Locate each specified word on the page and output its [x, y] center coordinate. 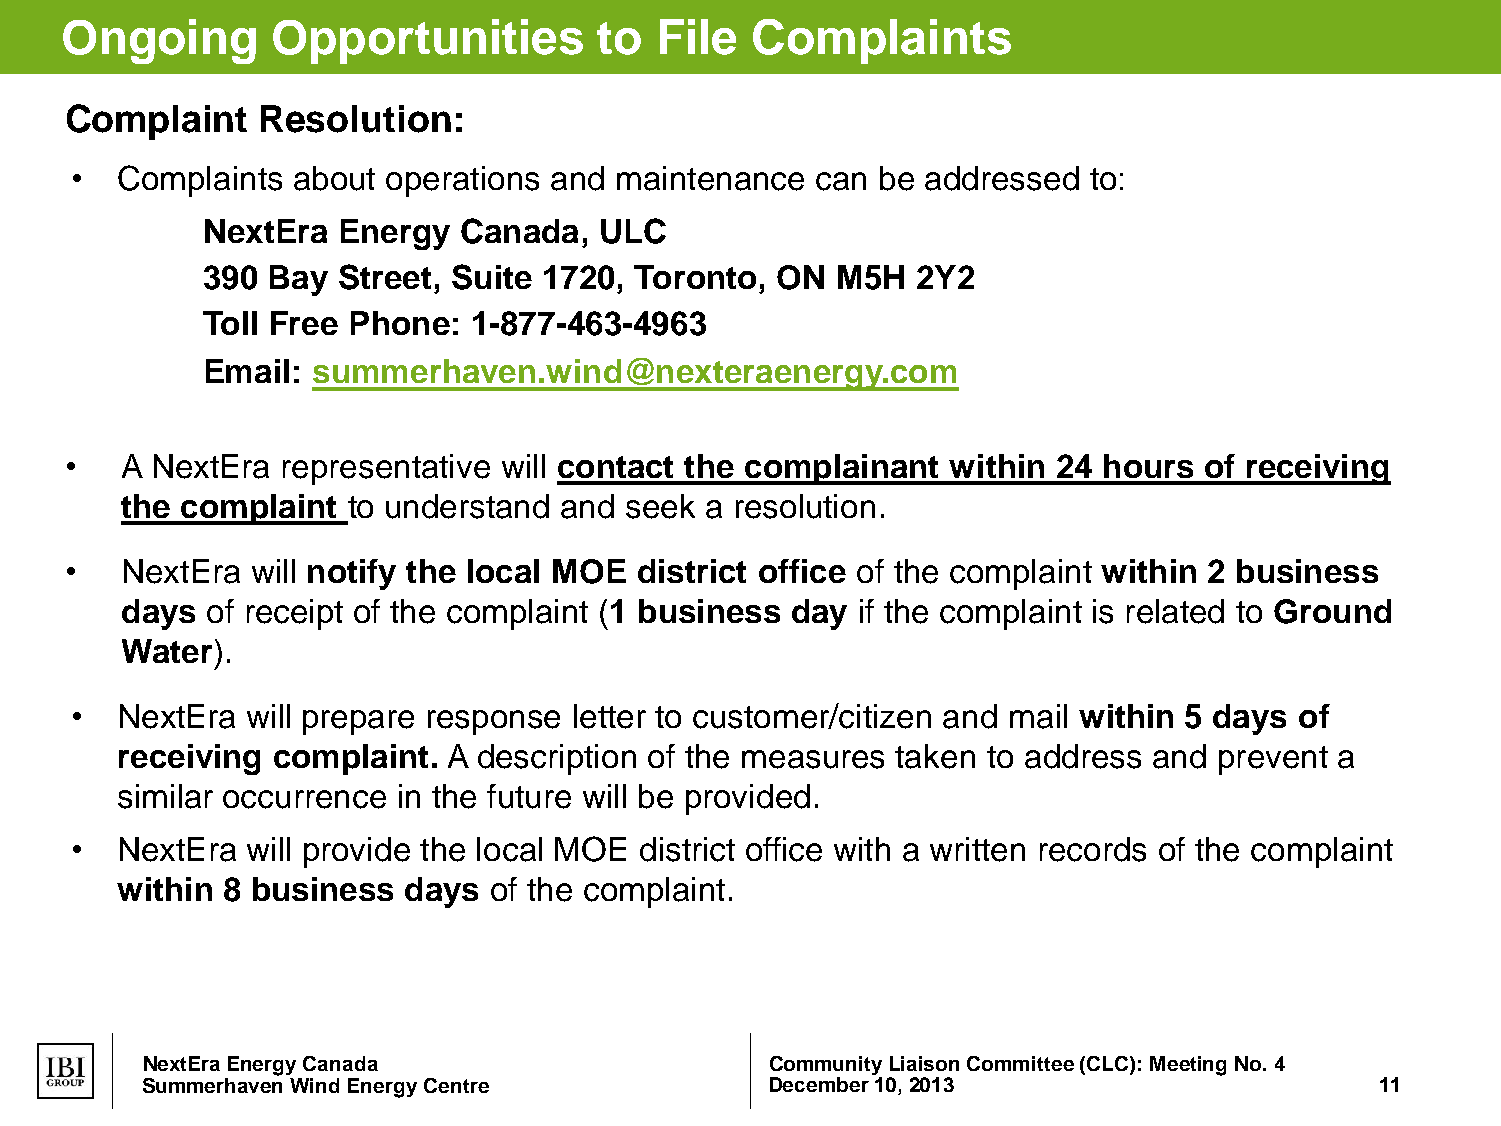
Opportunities [428, 41]
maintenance [710, 178]
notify [352, 574]
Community [826, 1067]
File [698, 37]
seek [660, 506]
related [1175, 611]
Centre [456, 1085]
